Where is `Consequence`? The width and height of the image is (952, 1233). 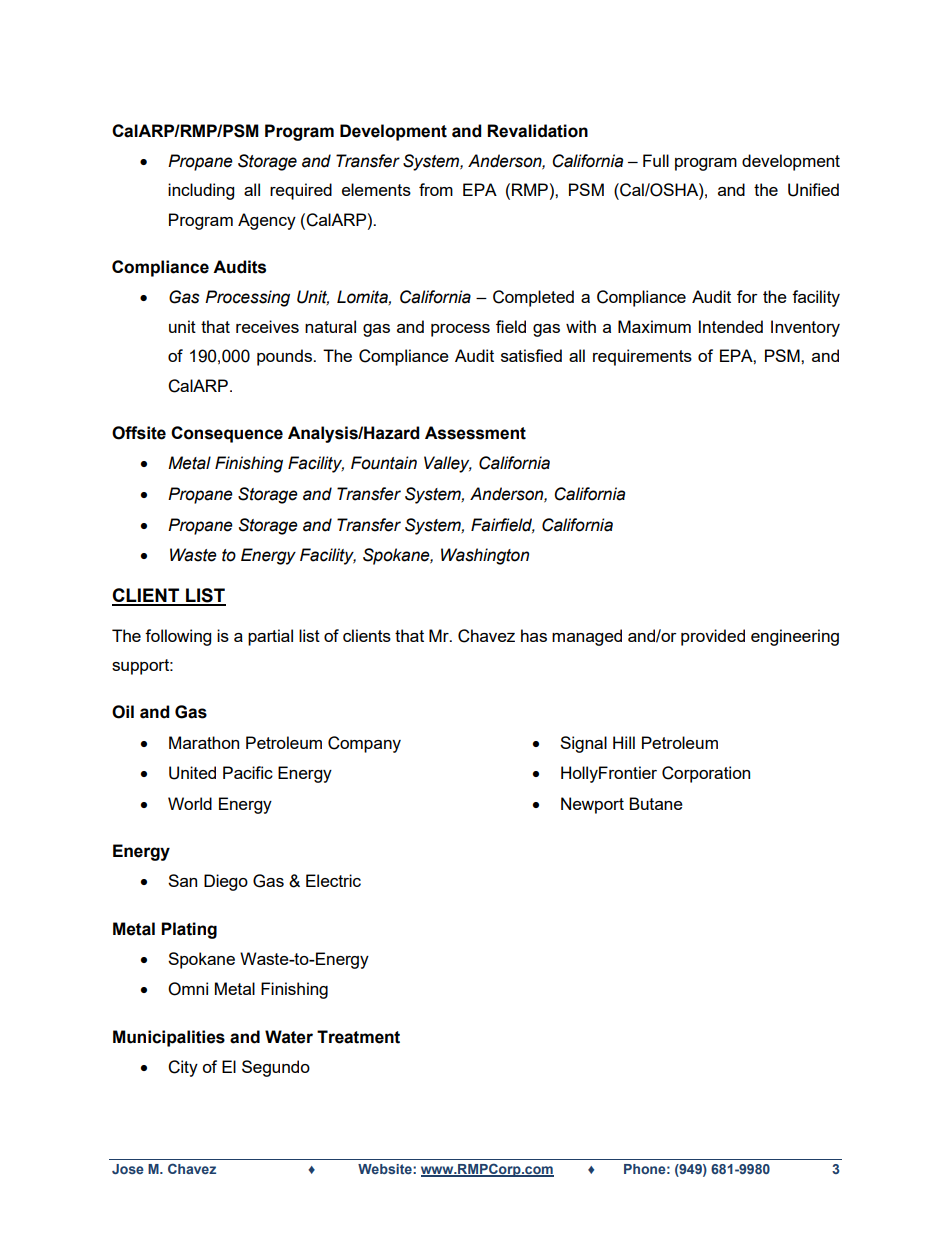
Consequence is located at coordinates (227, 434).
